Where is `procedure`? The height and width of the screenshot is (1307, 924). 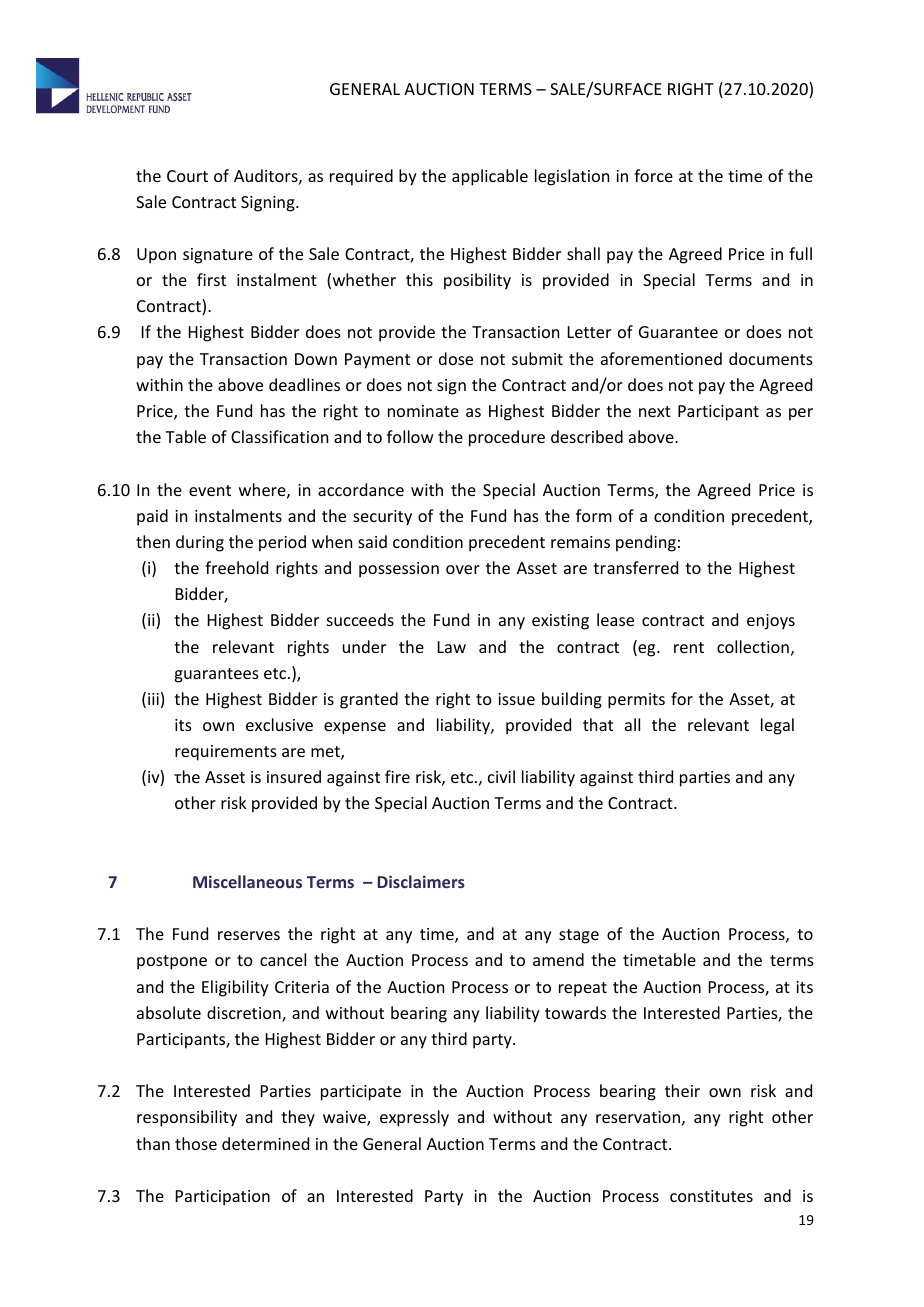
procedure is located at coordinates (507, 438).
